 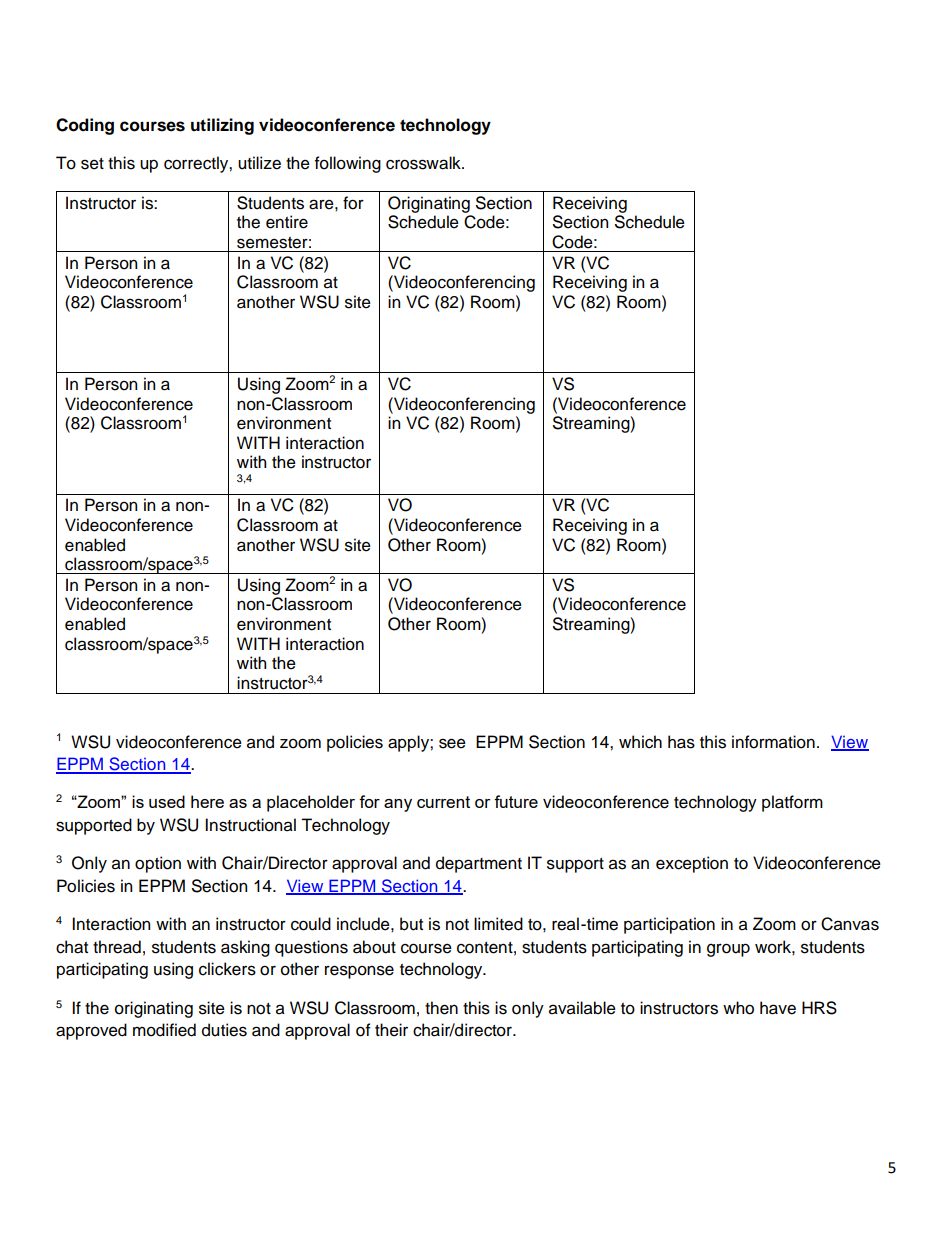 What do you see at coordinates (681, 742) in the document?
I see `has` at bounding box center [681, 742].
